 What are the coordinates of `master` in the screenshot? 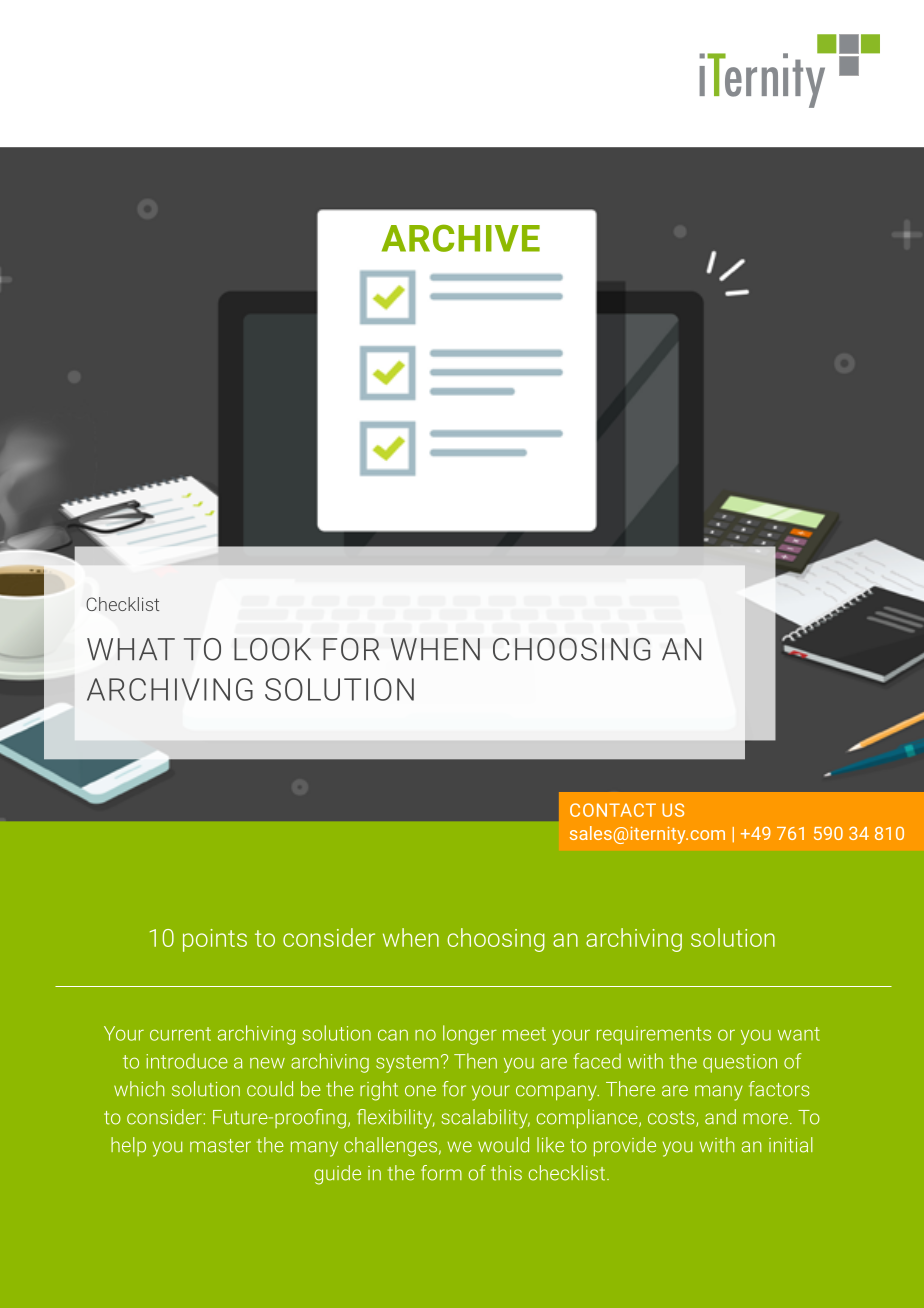 It's located at (220, 1146).
